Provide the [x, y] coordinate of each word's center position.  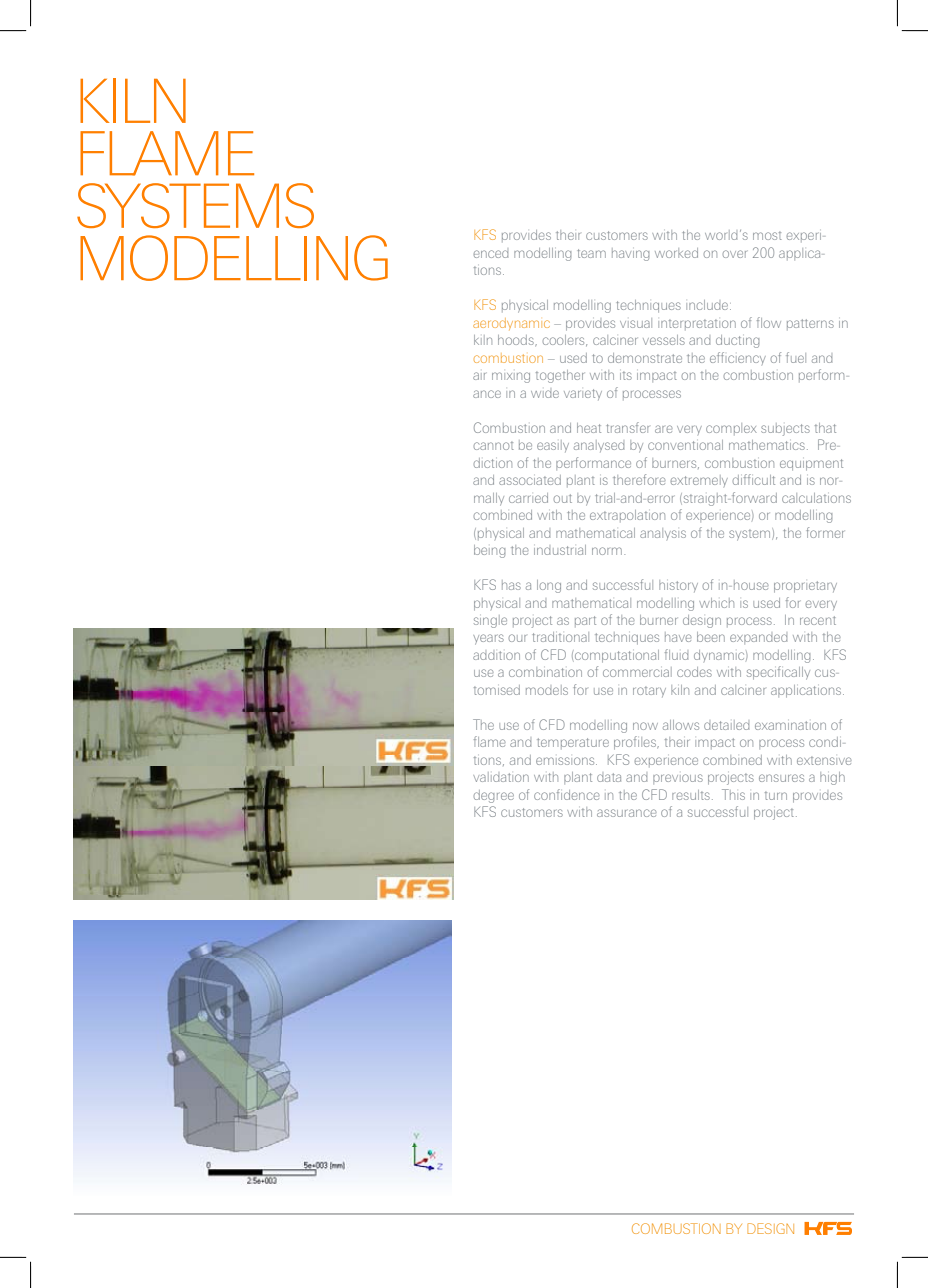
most [767, 236]
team [591, 253]
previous [678, 779]
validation [501, 777]
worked [676, 253]
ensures [781, 778]
